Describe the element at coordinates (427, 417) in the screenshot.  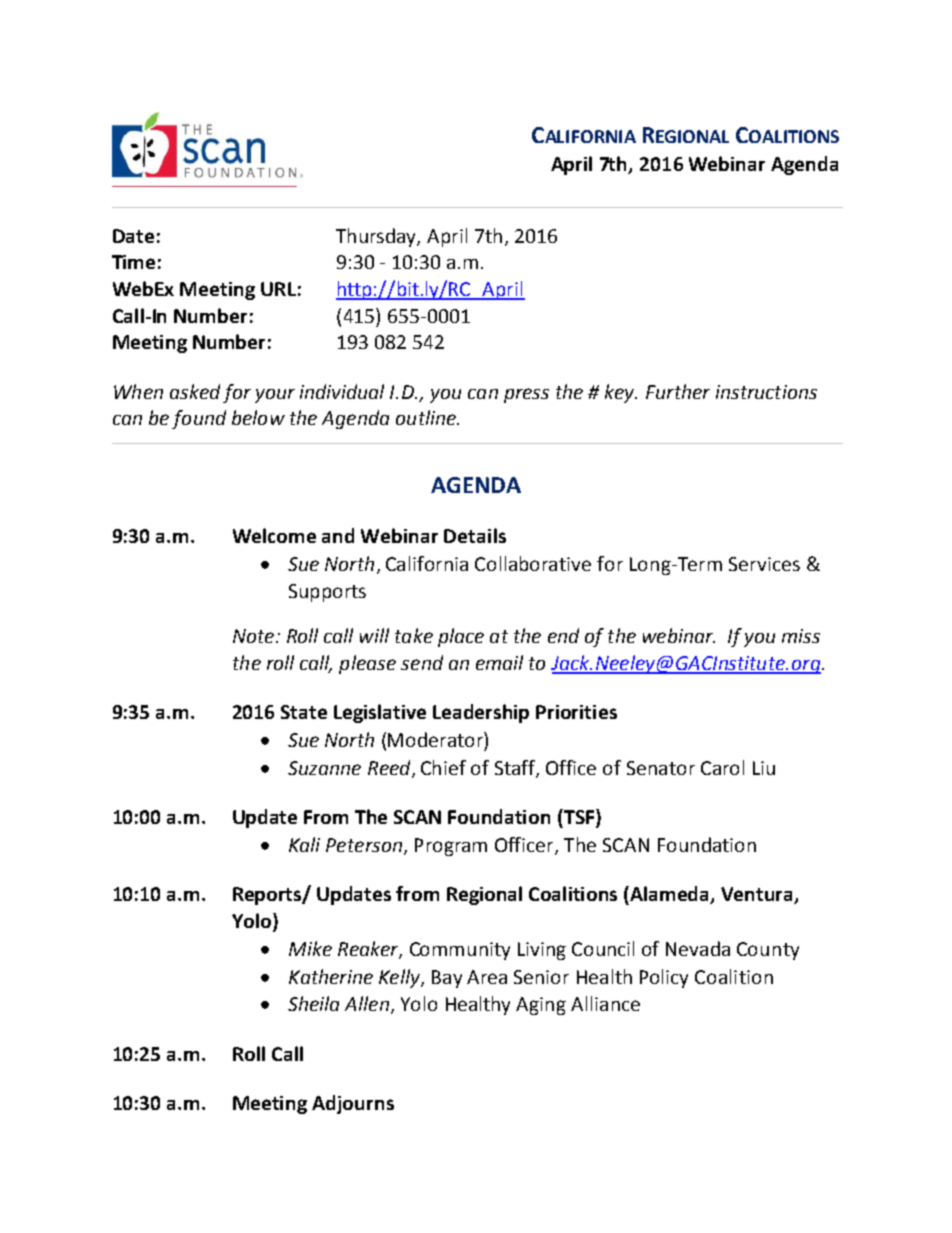
I see `outline` at that location.
